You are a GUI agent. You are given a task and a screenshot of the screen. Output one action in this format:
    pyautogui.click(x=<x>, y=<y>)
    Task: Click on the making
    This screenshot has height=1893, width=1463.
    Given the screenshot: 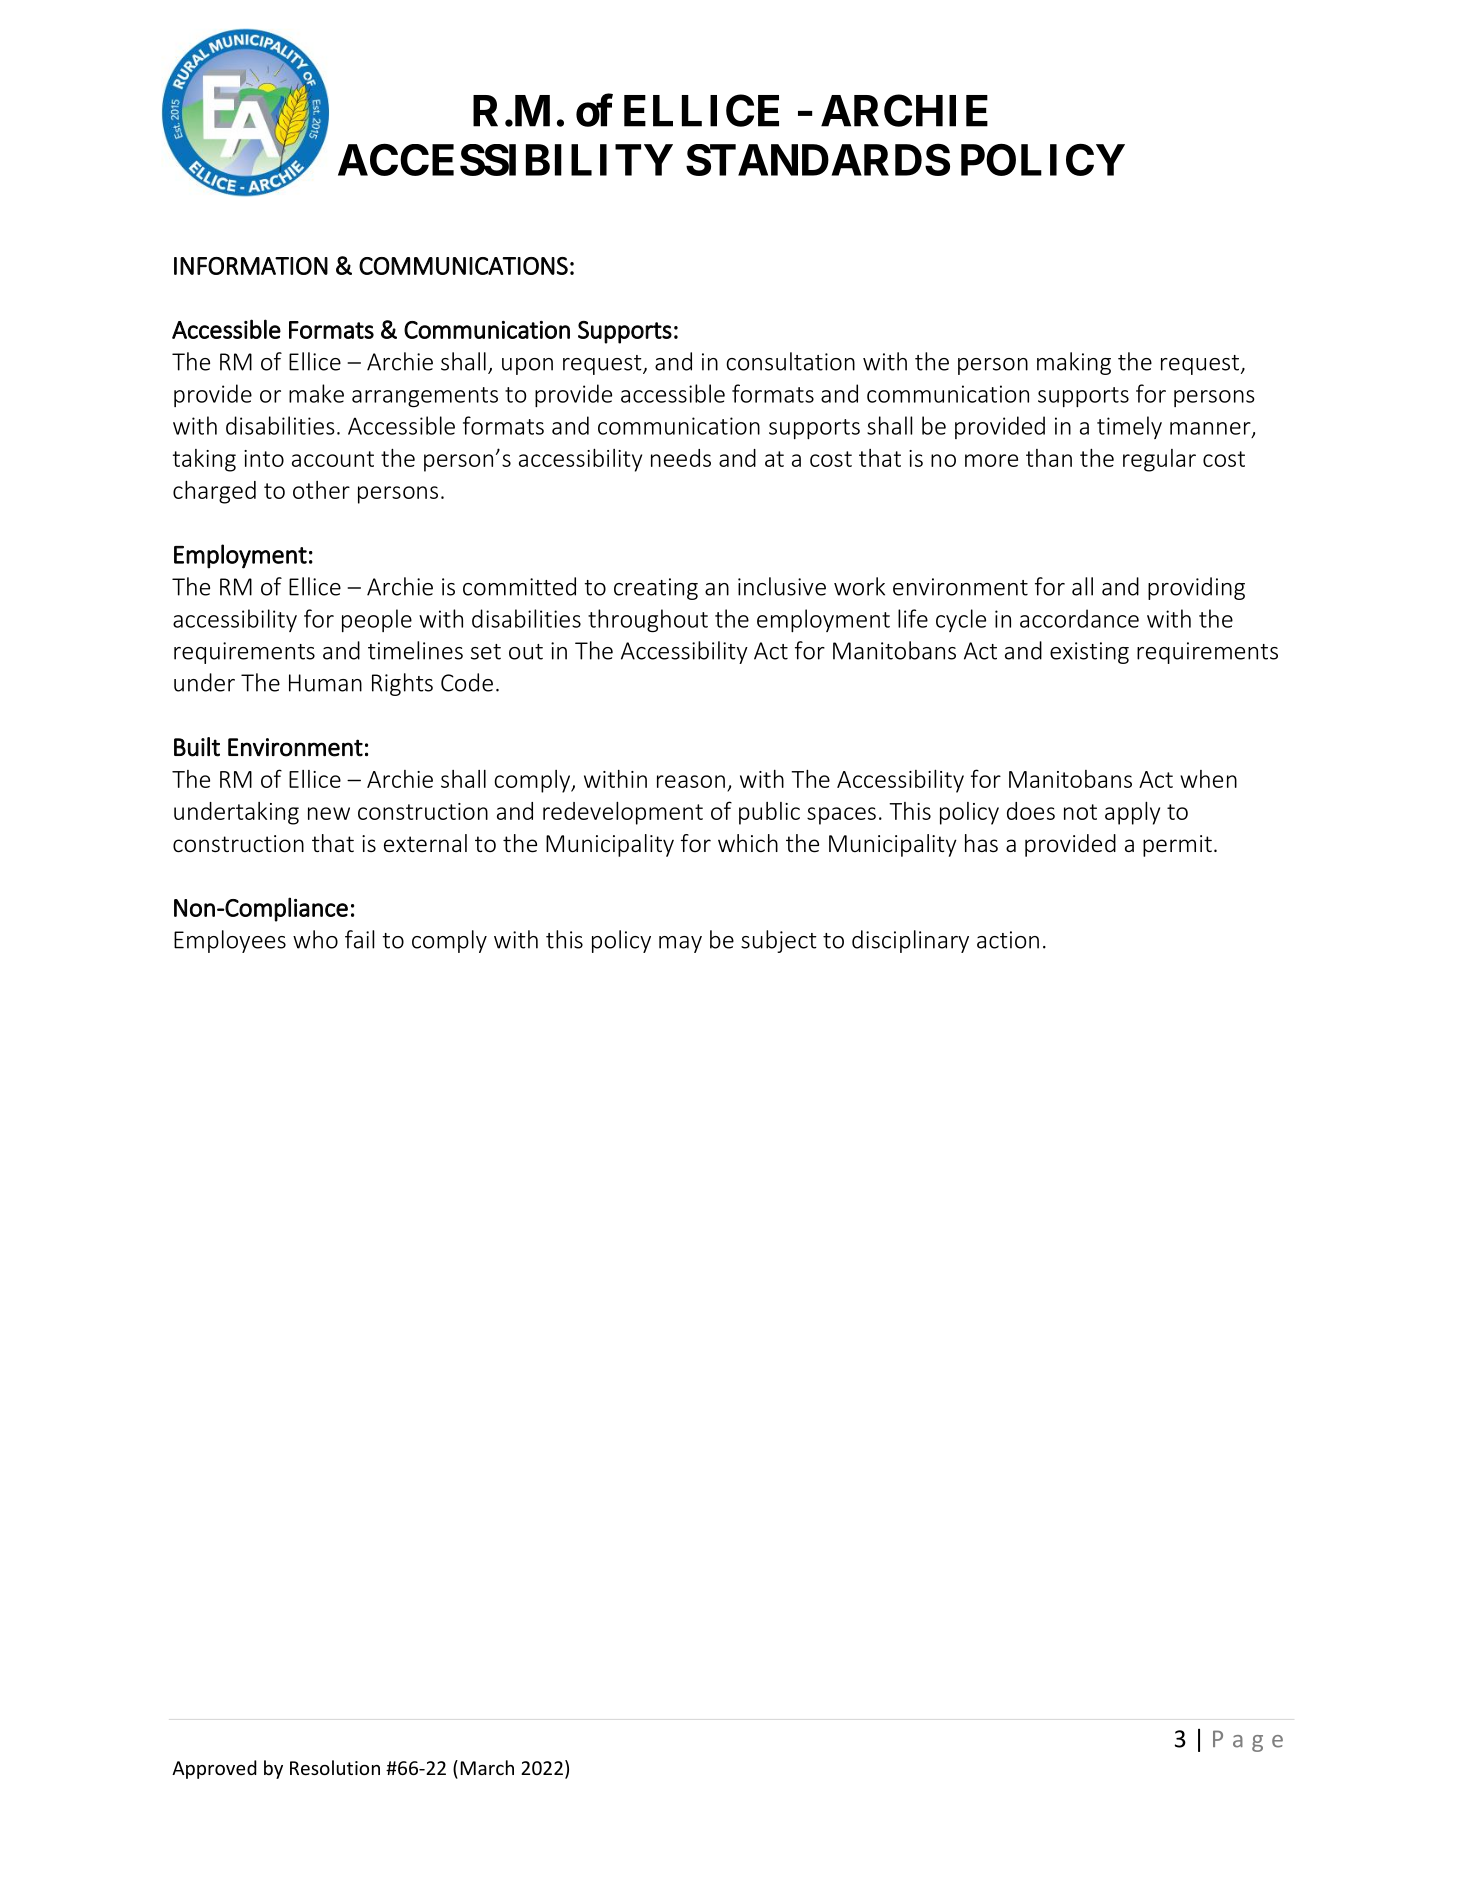 What is the action you would take?
    pyautogui.click(x=1074, y=363)
